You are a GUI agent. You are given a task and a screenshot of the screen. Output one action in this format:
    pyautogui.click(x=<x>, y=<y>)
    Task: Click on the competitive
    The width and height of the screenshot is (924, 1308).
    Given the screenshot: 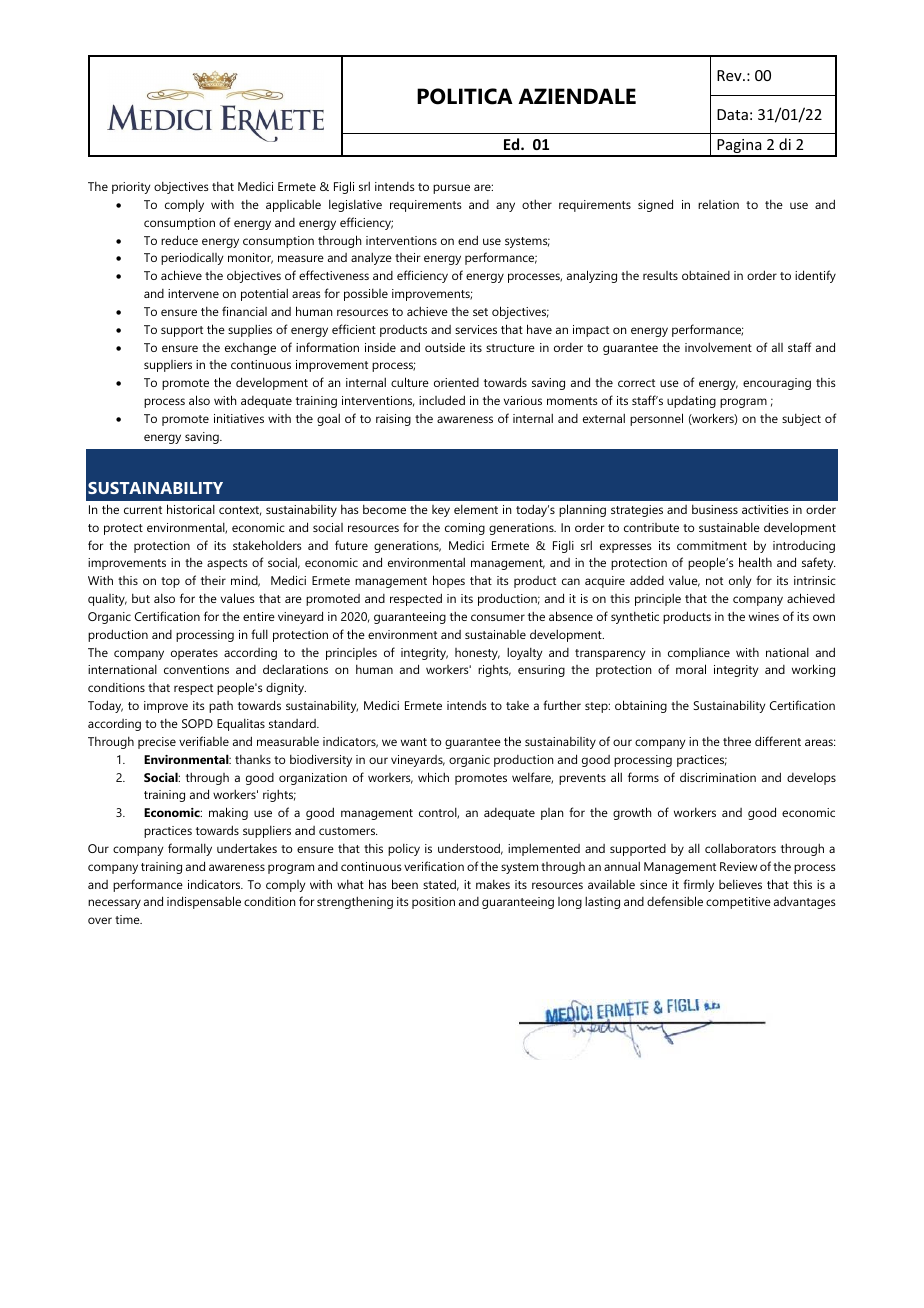 What is the action you would take?
    pyautogui.click(x=738, y=903)
